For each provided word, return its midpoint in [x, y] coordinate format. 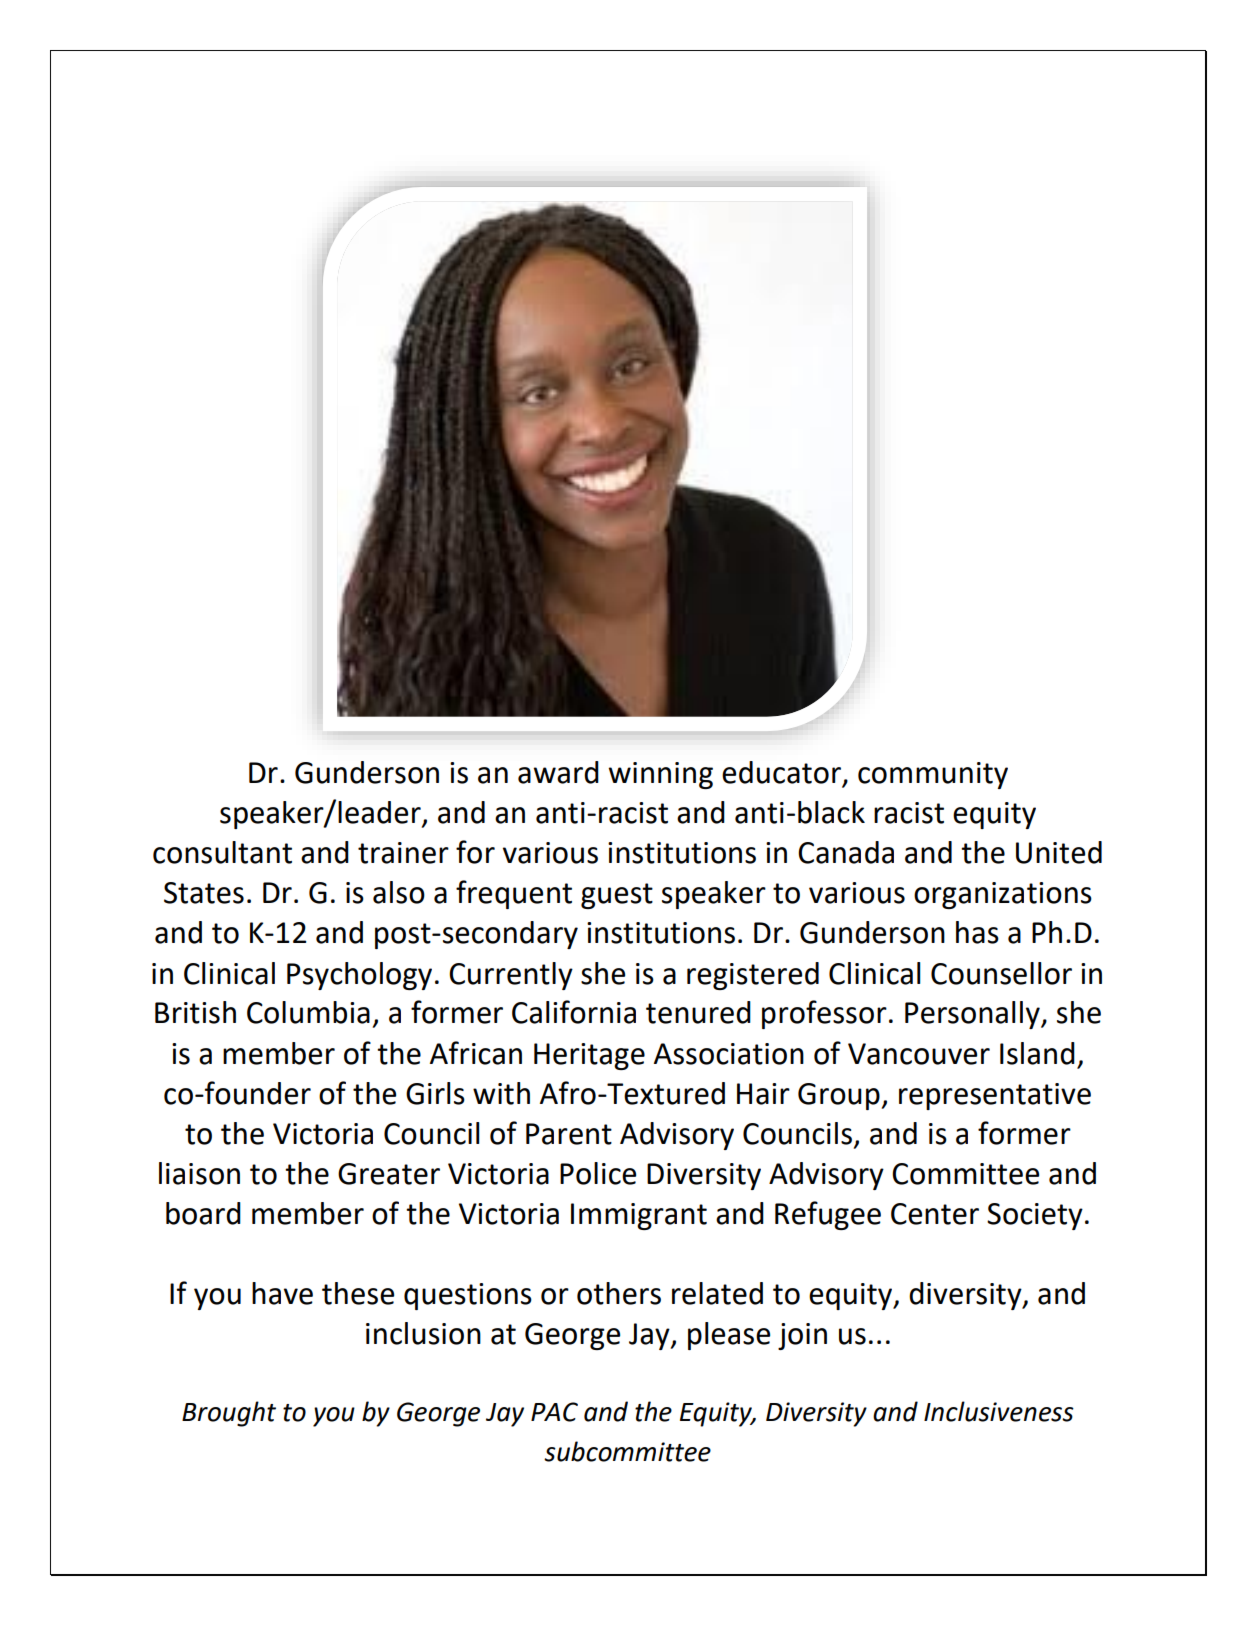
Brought [229, 1414]
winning [661, 775]
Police [598, 1173]
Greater [389, 1174]
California [574, 1012]
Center [935, 1214]
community [933, 775]
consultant [222, 852]
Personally [973, 1015]
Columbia [308, 1012]
